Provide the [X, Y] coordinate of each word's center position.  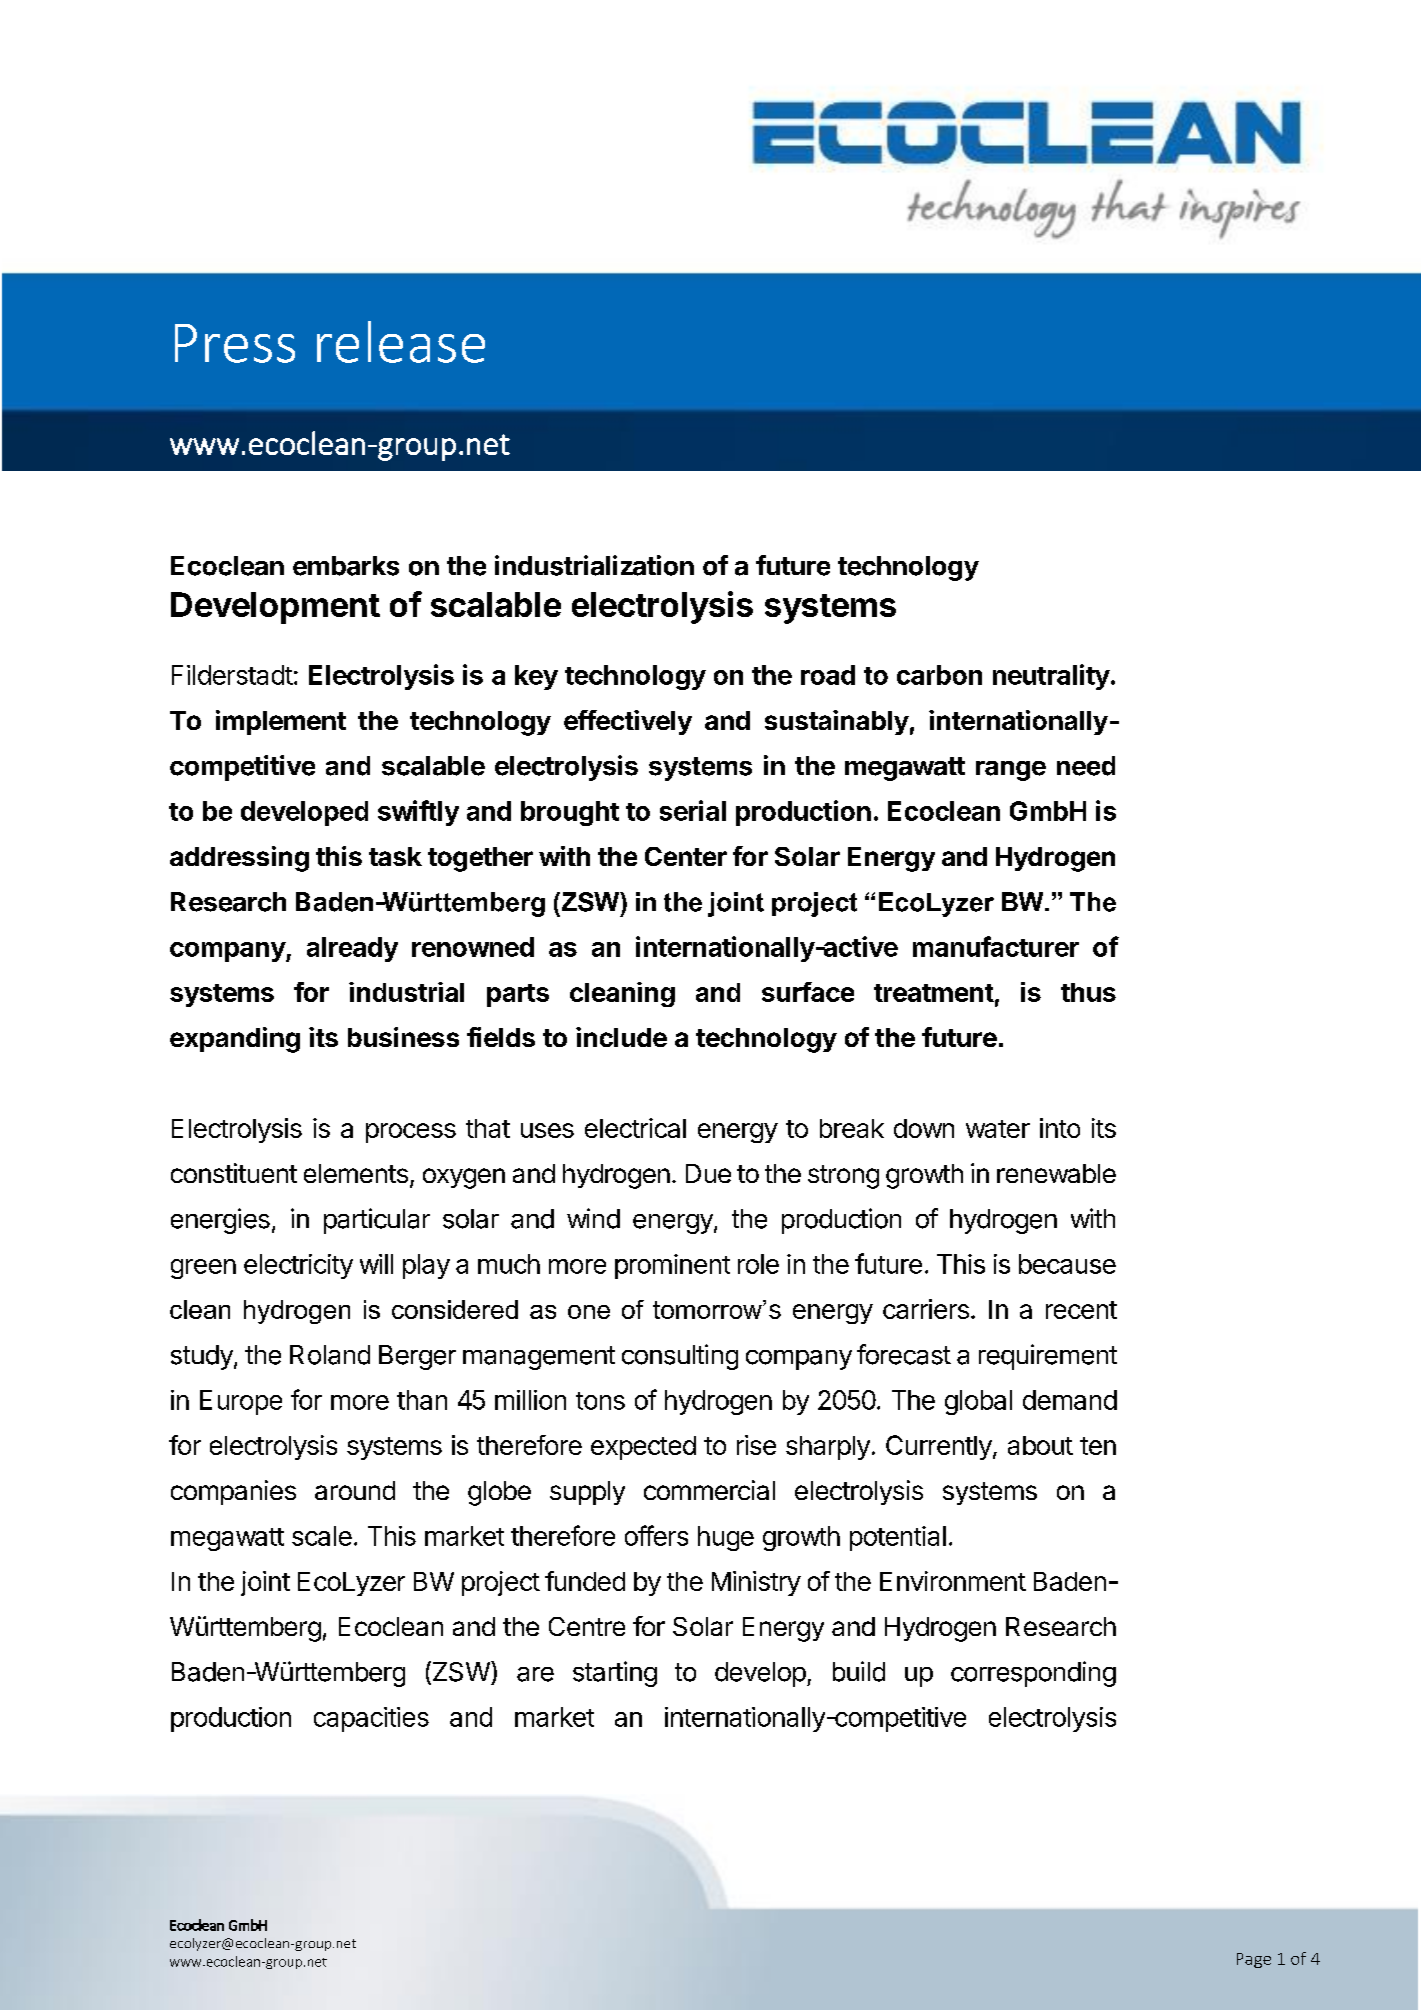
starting [615, 1674]
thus [1088, 992]
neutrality [1051, 677]
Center [686, 856]
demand [1070, 1400]
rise [756, 1445]
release [401, 342]
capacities [371, 1719]
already [352, 949]
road [828, 675]
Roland [330, 1355]
